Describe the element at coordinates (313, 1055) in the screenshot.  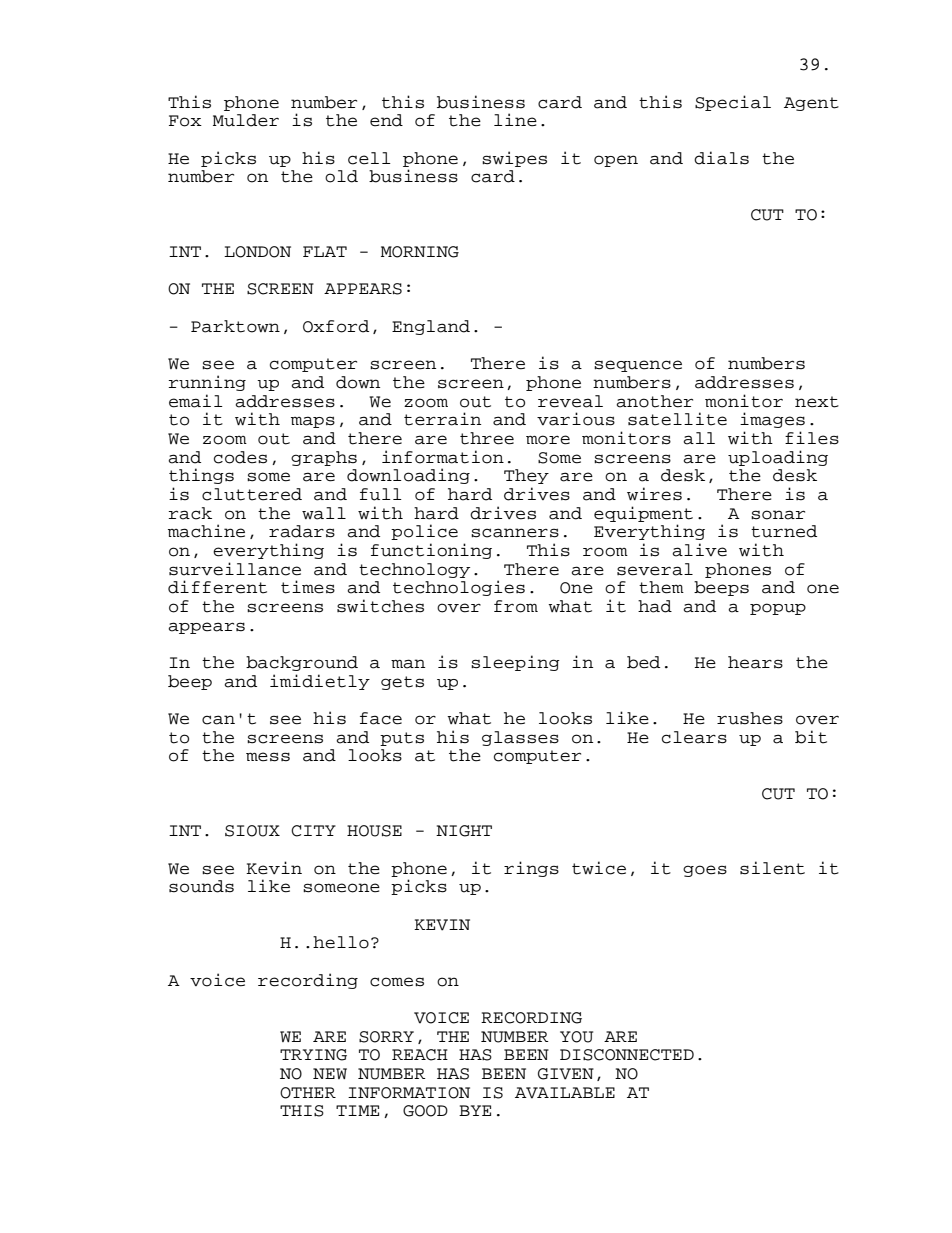
I see `TRYING` at that location.
